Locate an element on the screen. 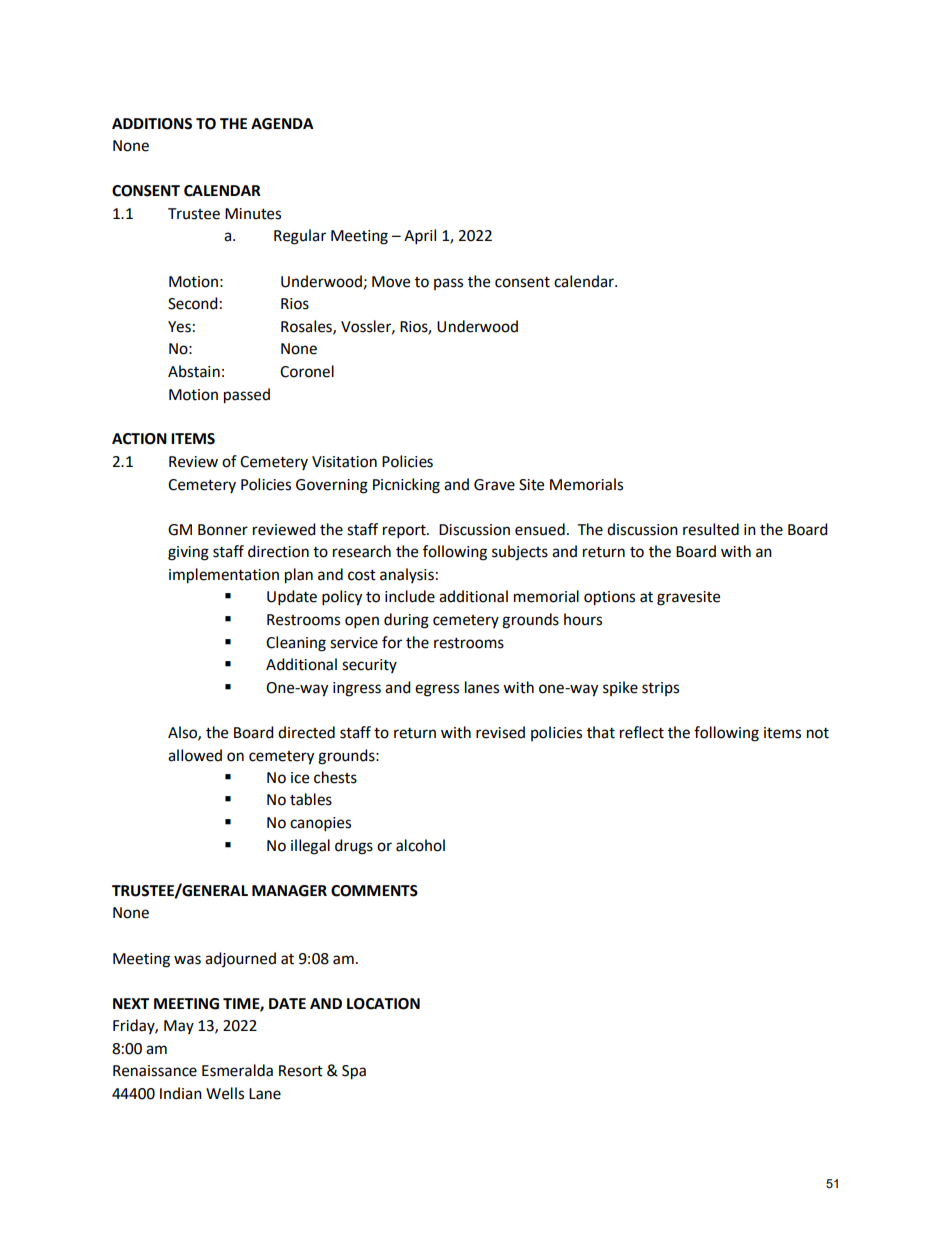 Image resolution: width=952 pixels, height=1233 pixels. April is located at coordinates (420, 237).
